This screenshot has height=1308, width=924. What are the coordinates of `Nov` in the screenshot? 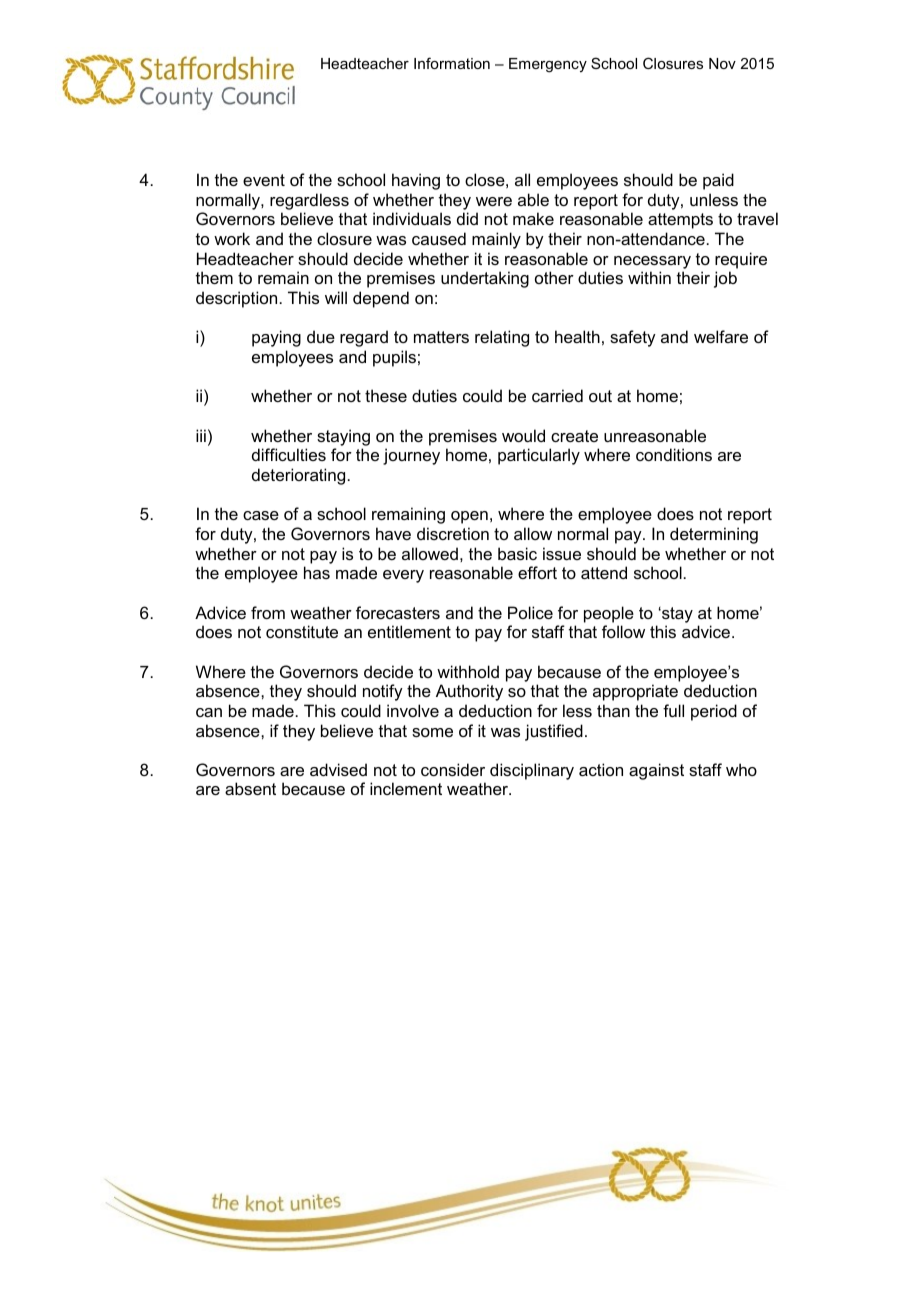 It's located at (722, 63).
